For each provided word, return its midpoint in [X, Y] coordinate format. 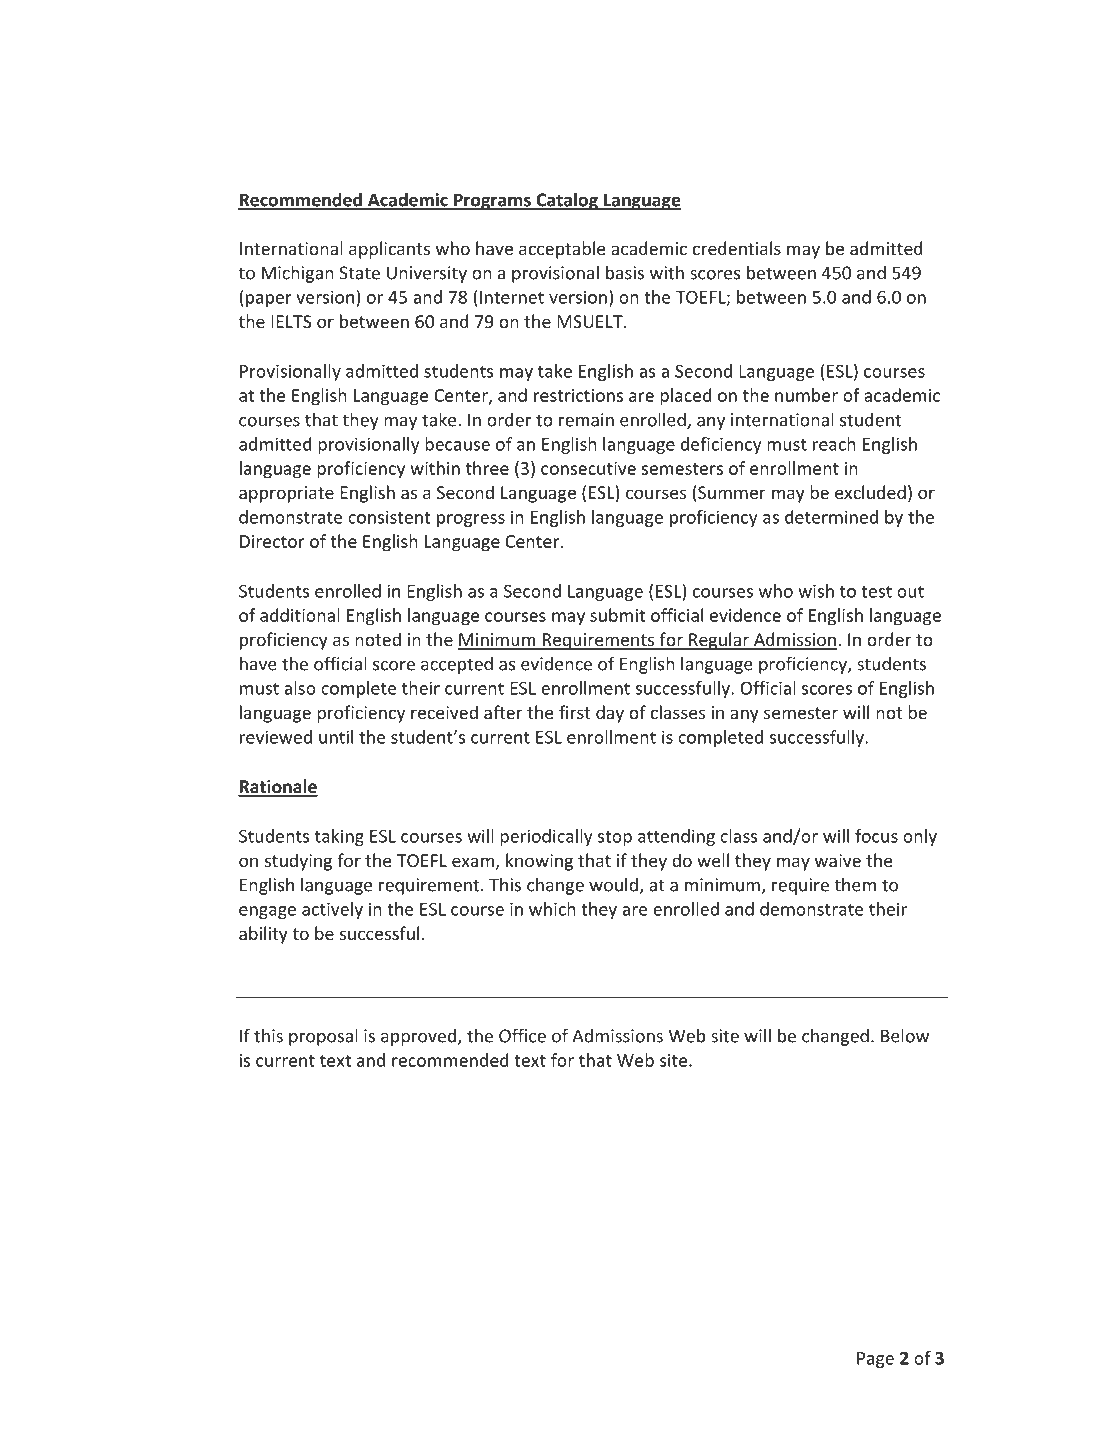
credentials [737, 248]
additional [300, 615]
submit [617, 615]
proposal [323, 1037]
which [552, 909]
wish [816, 591]
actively [332, 910]
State [359, 273]
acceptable [562, 250]
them [855, 884]
